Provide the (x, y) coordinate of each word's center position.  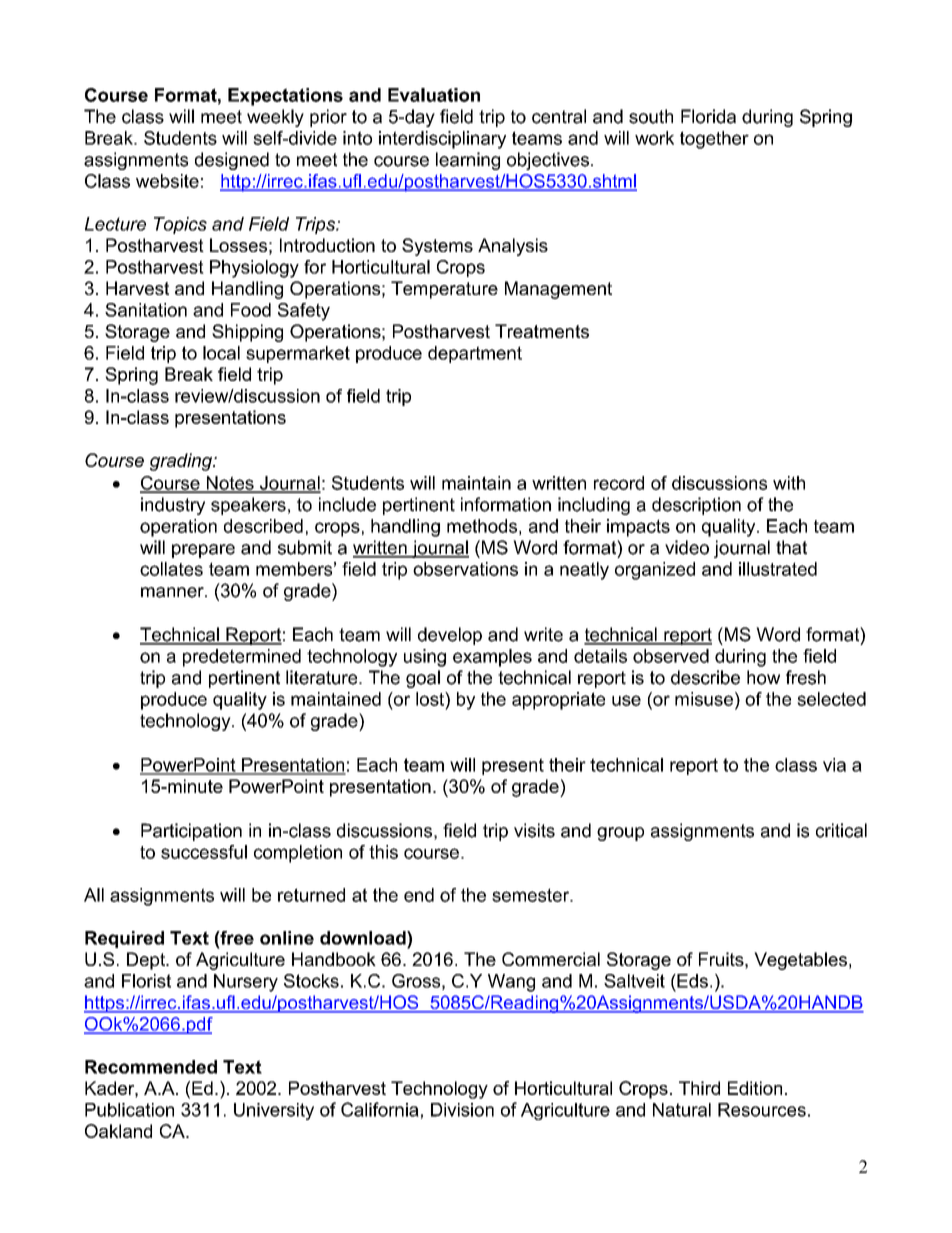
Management (558, 290)
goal (423, 679)
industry (173, 506)
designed (232, 161)
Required (124, 939)
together (714, 140)
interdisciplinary (442, 140)
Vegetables (800, 961)
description (696, 506)
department (475, 354)
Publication (129, 1110)
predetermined (242, 658)
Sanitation (146, 310)
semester (532, 895)
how (763, 677)
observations (465, 569)
